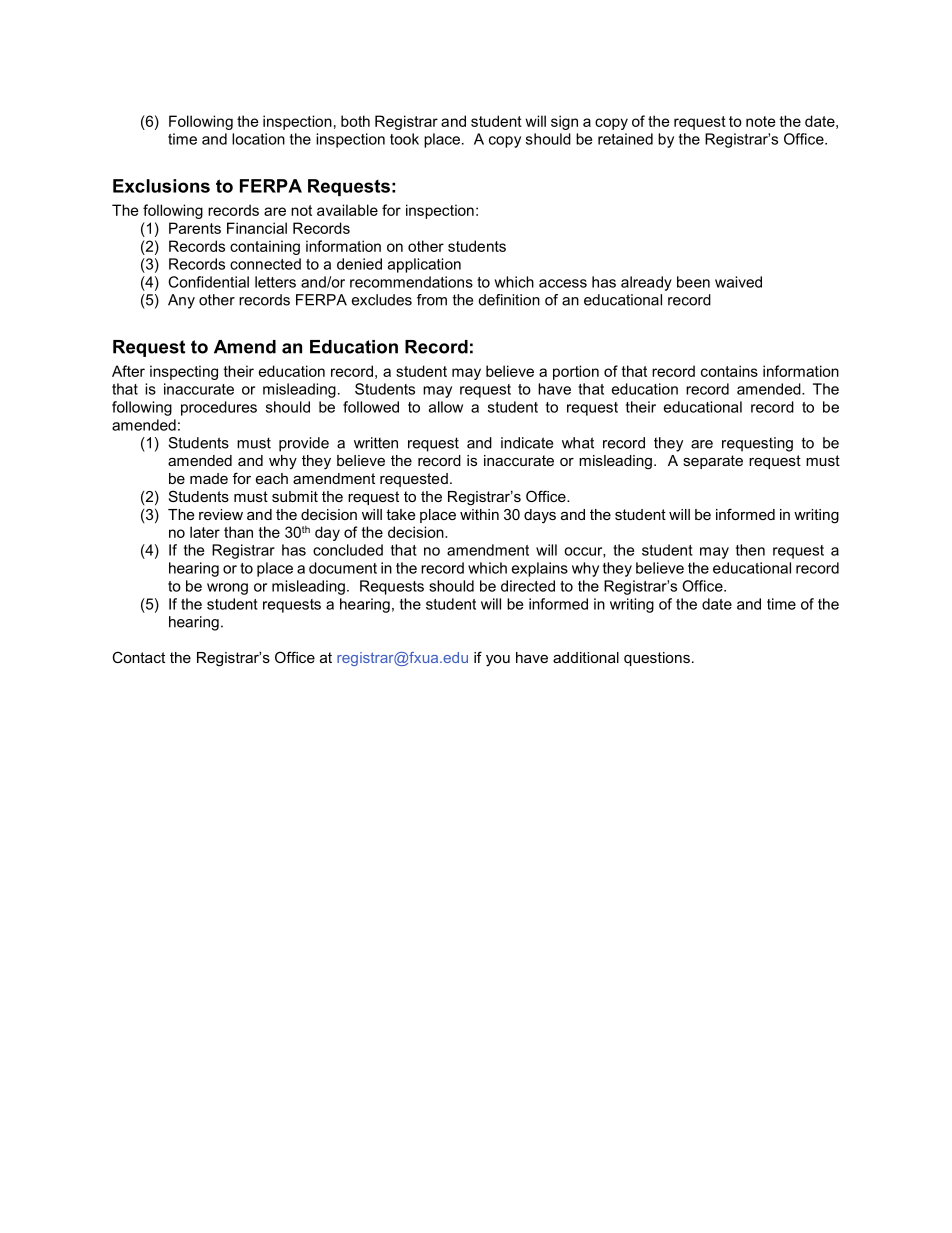  I want to click on you, so click(498, 661).
